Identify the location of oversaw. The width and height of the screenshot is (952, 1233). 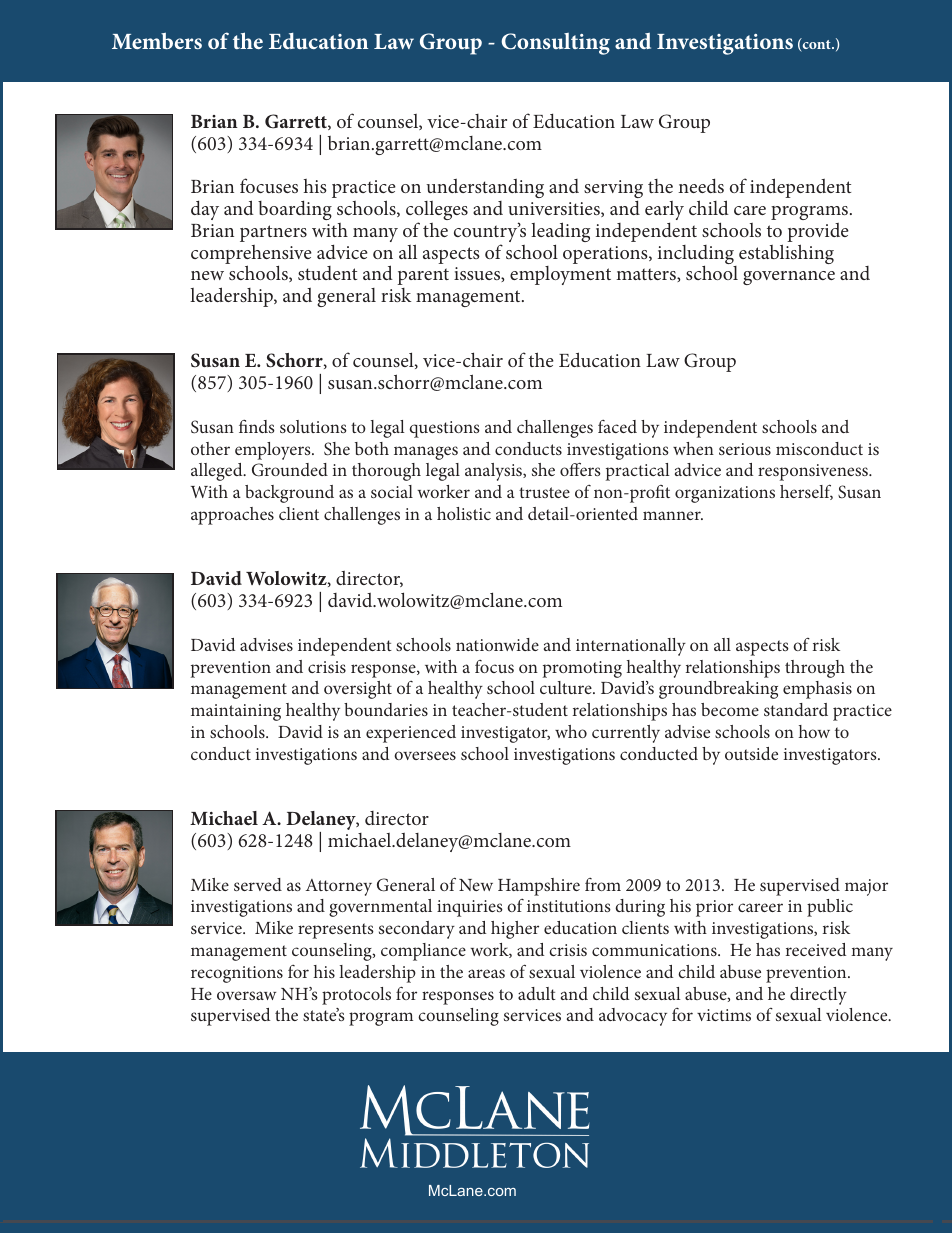
(246, 995).
